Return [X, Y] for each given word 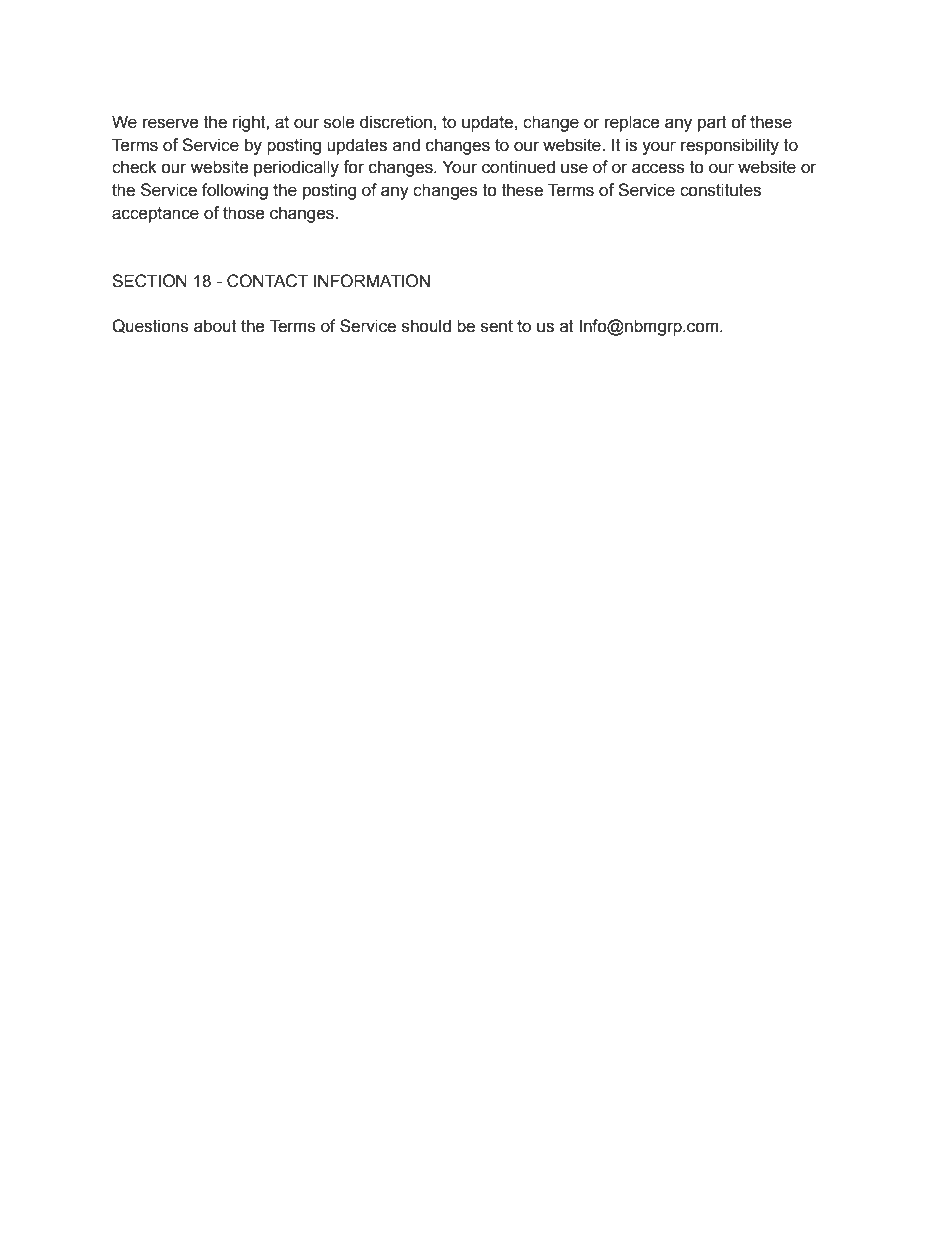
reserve [171, 123]
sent [497, 326]
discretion [396, 122]
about [215, 326]
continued [518, 167]
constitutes [720, 190]
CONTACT [267, 281]
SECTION [149, 281]
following [235, 191]
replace [632, 123]
